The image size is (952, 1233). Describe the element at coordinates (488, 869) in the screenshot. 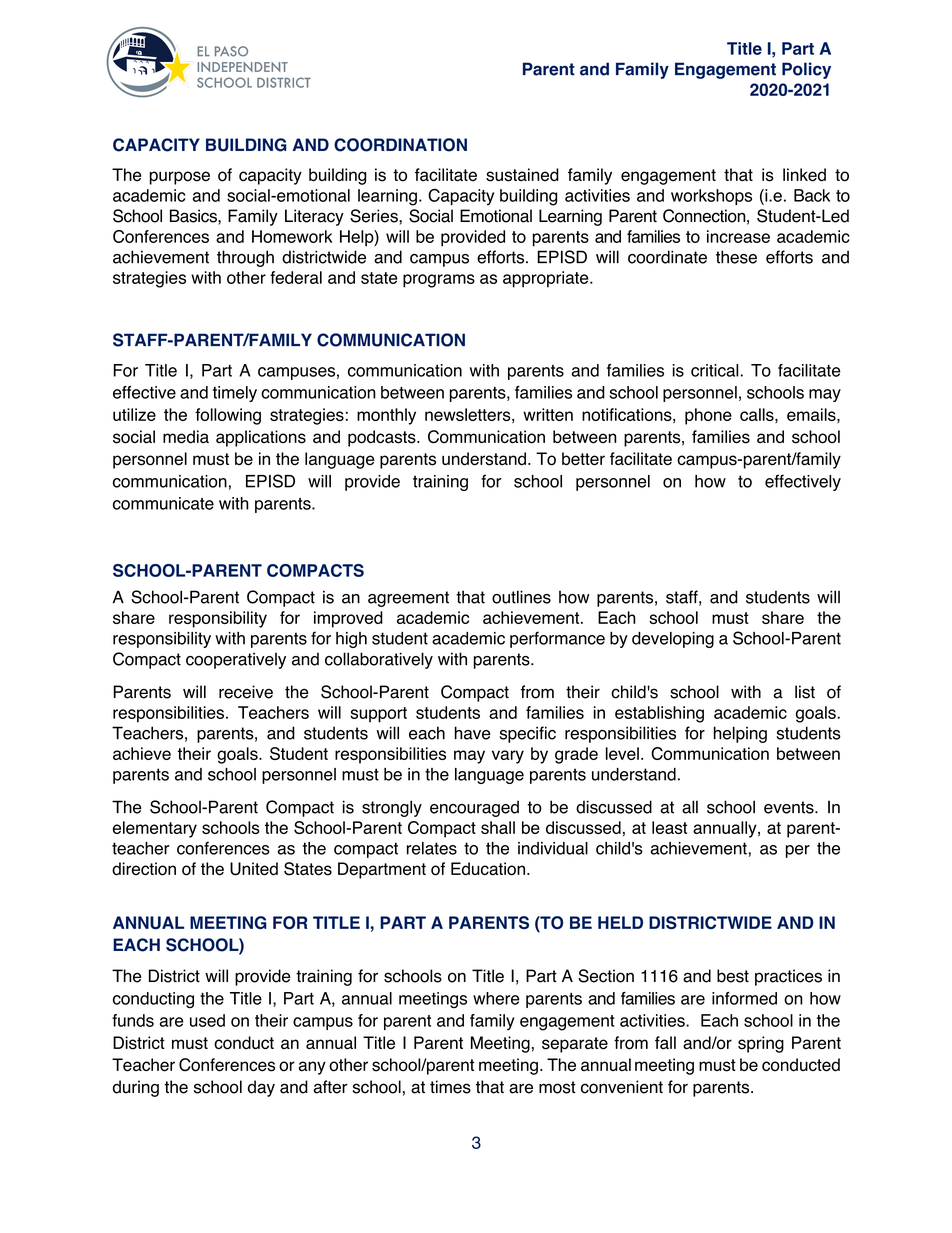

I see `Education` at that location.
